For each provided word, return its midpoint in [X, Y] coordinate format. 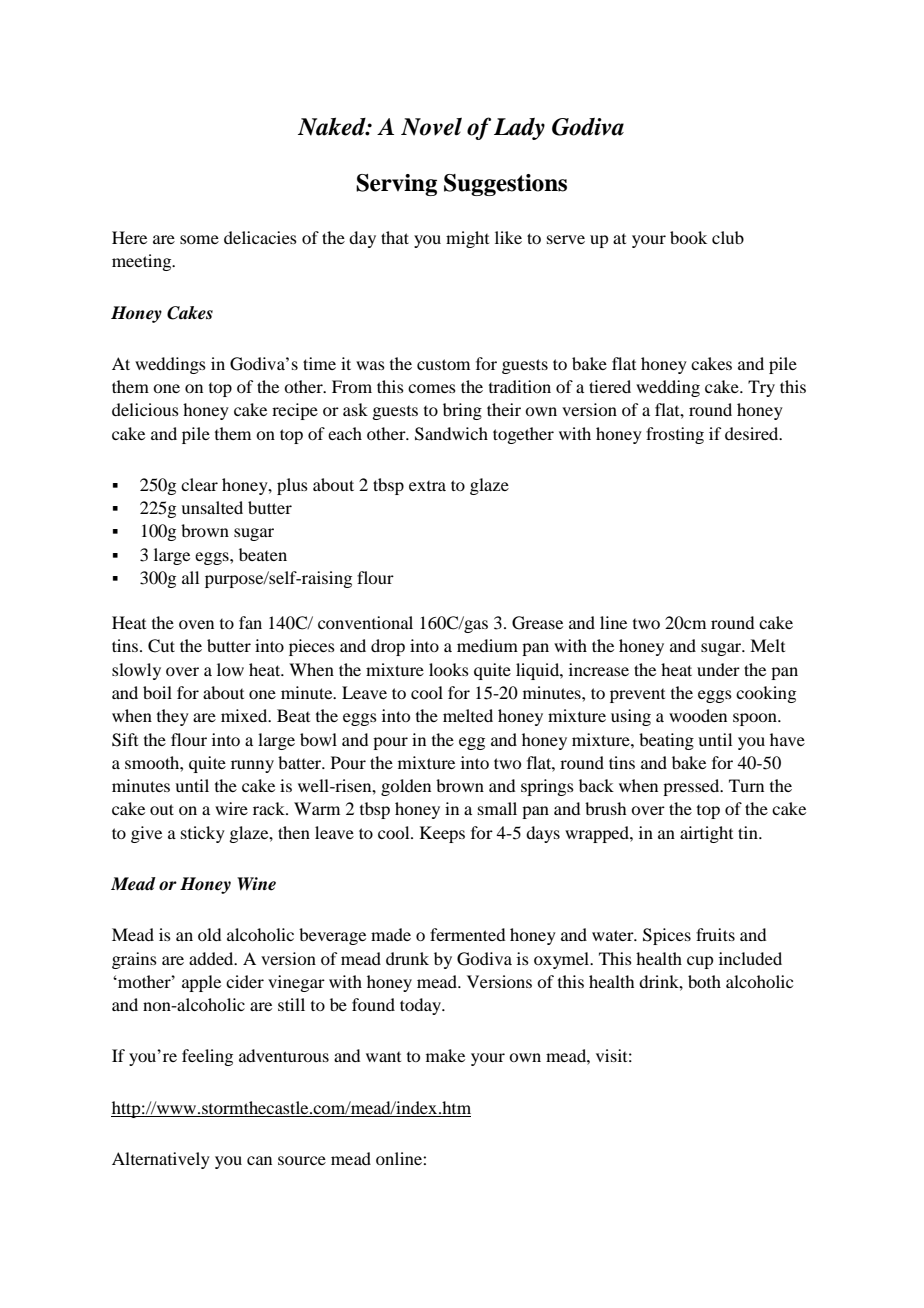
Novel [431, 126]
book [688, 237]
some [199, 239]
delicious [145, 409]
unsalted [212, 507]
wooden [698, 715]
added [212, 958]
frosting [675, 435]
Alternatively [161, 1160]
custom [443, 364]
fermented [467, 934]
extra [427, 486]
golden [406, 787]
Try [761, 388]
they [173, 717]
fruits [715, 934]
